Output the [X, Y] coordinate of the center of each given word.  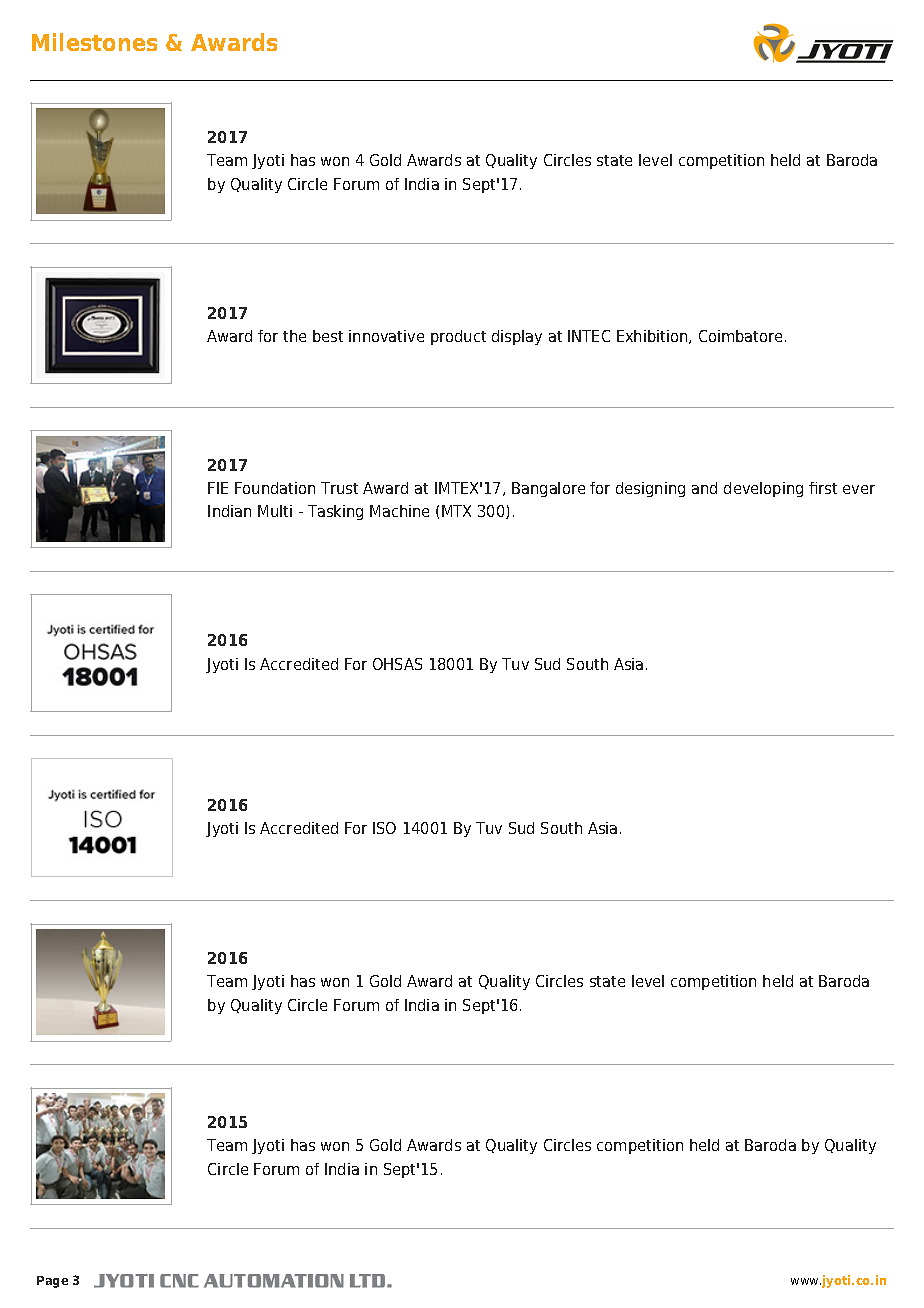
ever [859, 489]
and [704, 488]
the [294, 336]
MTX [456, 511]
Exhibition [653, 337]
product [458, 337]
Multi [275, 511]
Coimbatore [740, 336]
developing [763, 489]
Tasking [335, 512]
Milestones [94, 42]
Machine [399, 511]
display [517, 337]
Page [52, 1282]
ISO [384, 828]
